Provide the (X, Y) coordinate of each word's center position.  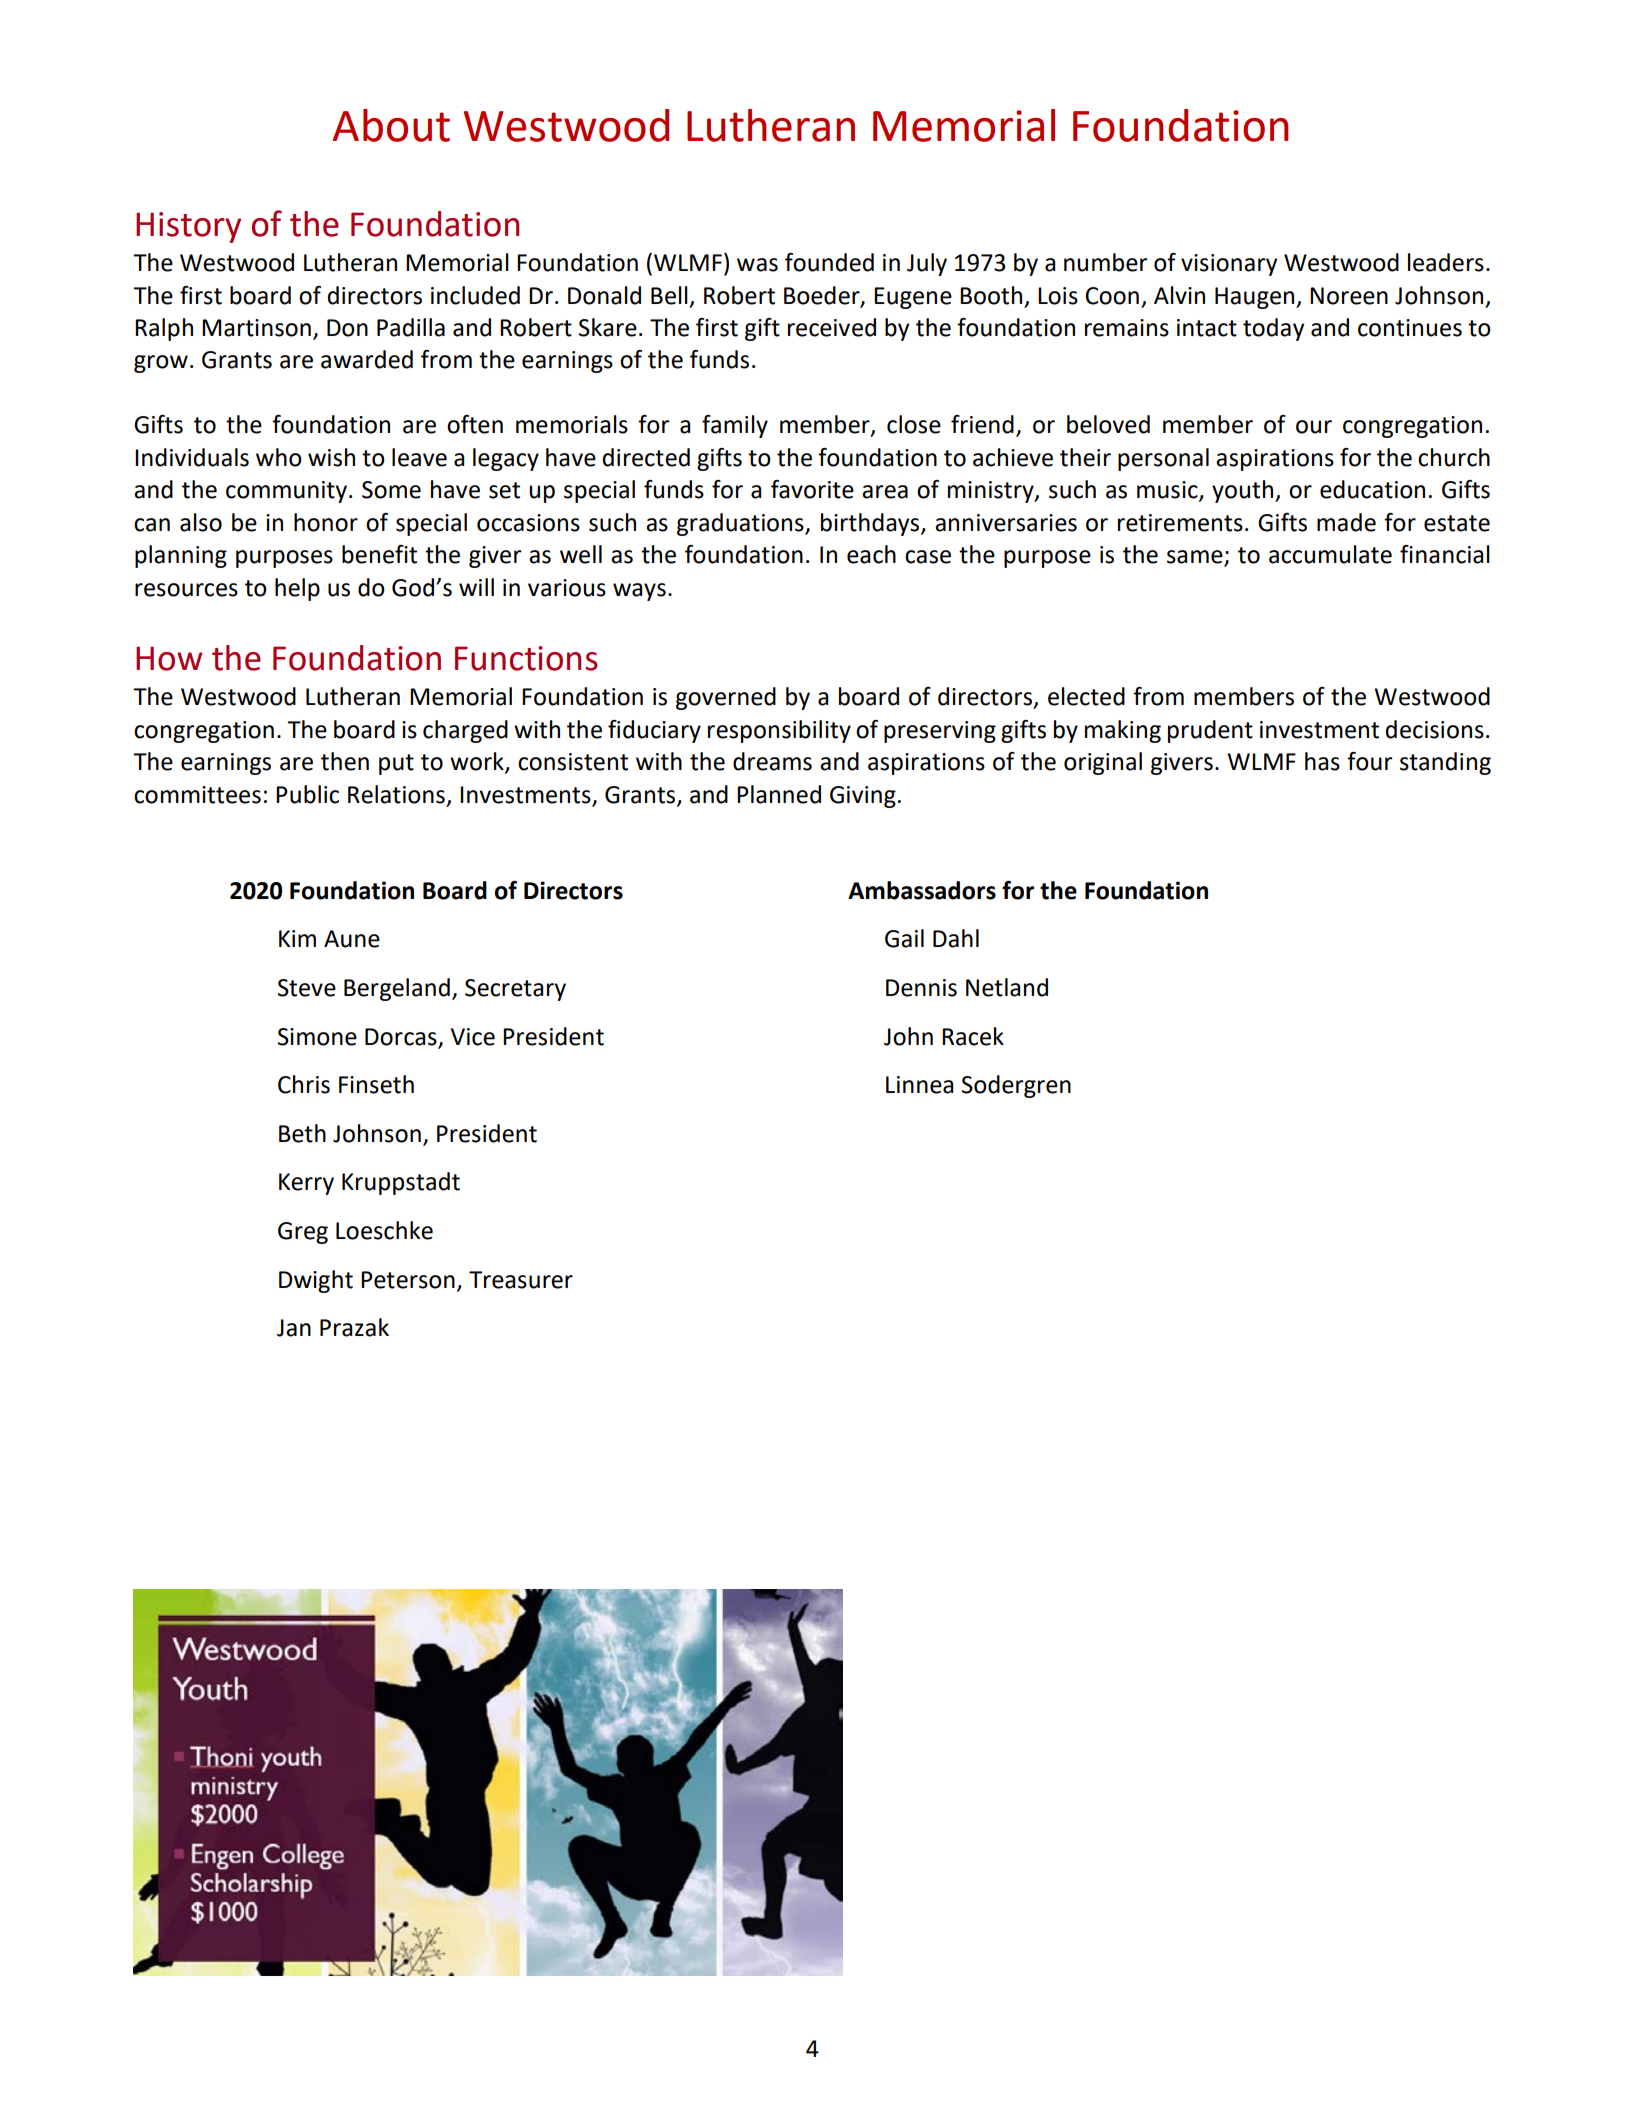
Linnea (919, 1085)
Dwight (316, 1281)
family (735, 426)
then (345, 761)
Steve (307, 988)
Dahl (956, 938)
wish (331, 457)
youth (1244, 491)
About (391, 125)
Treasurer (521, 1280)
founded (829, 262)
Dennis (921, 988)
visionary (1229, 265)
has (1322, 761)
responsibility (779, 731)
